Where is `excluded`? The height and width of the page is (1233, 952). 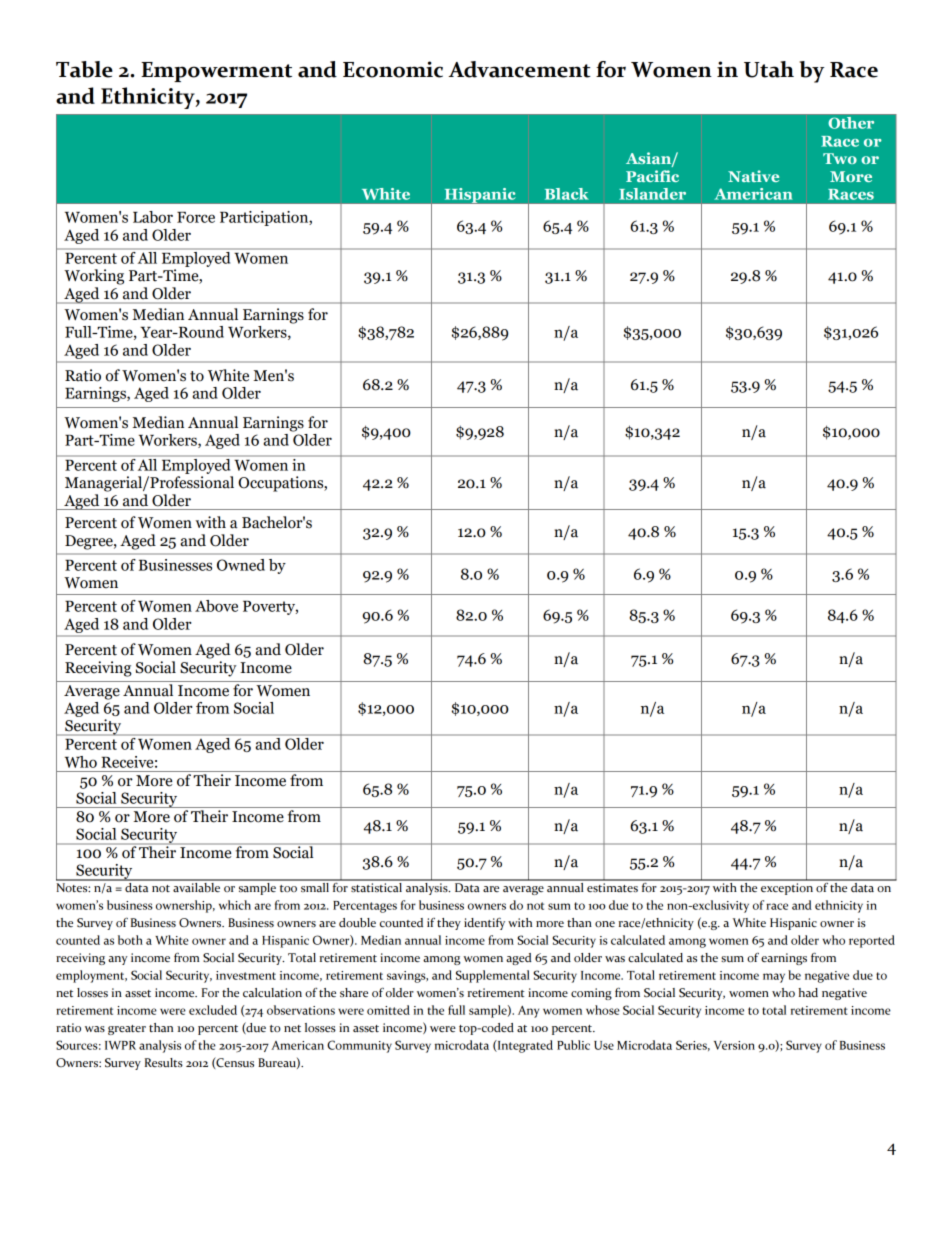
excluded is located at coordinates (213, 1010).
